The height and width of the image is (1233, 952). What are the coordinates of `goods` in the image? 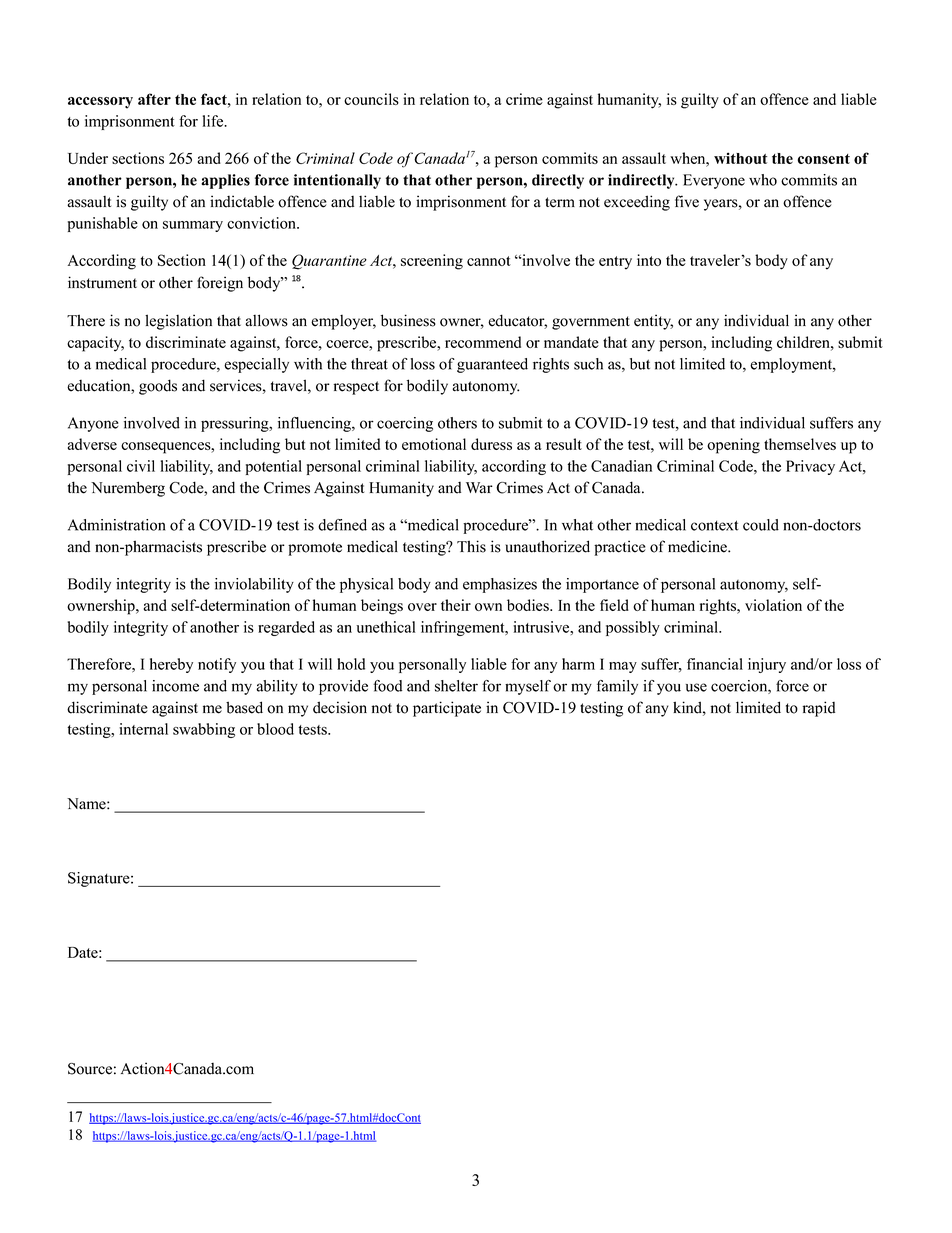 It's located at (158, 387).
